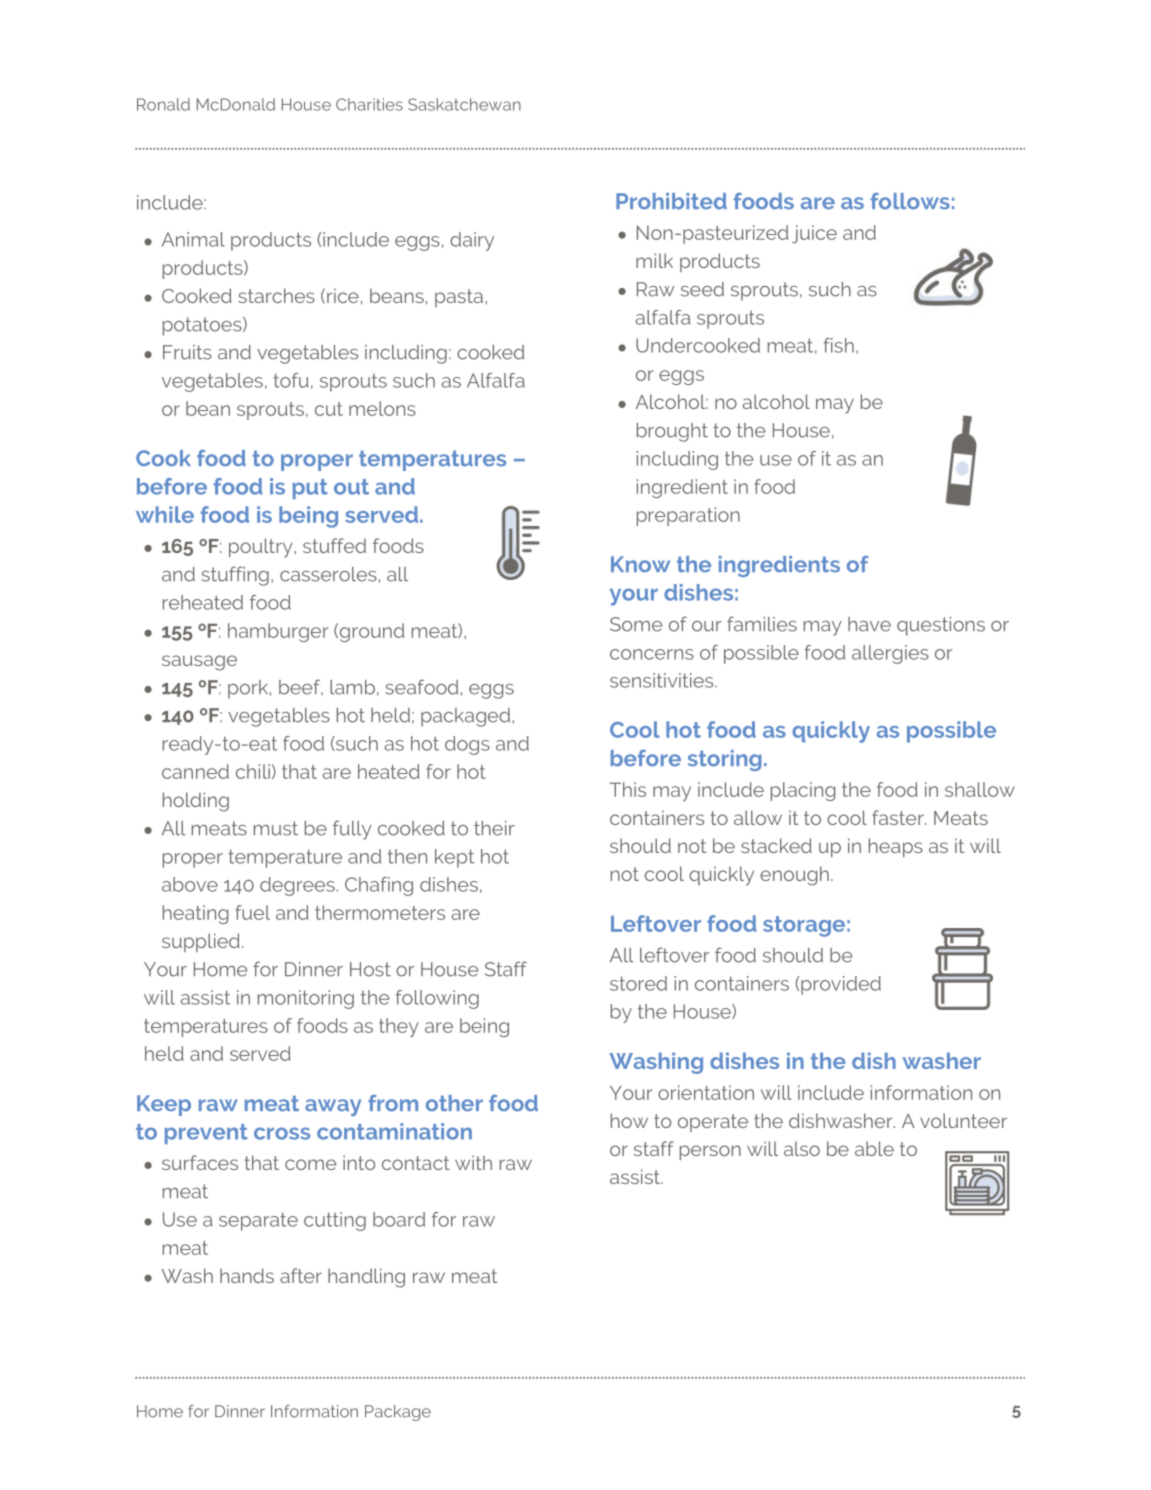 The image size is (1151, 1490). What do you see at coordinates (464, 104) in the image?
I see `Saskatchewan` at bounding box center [464, 104].
